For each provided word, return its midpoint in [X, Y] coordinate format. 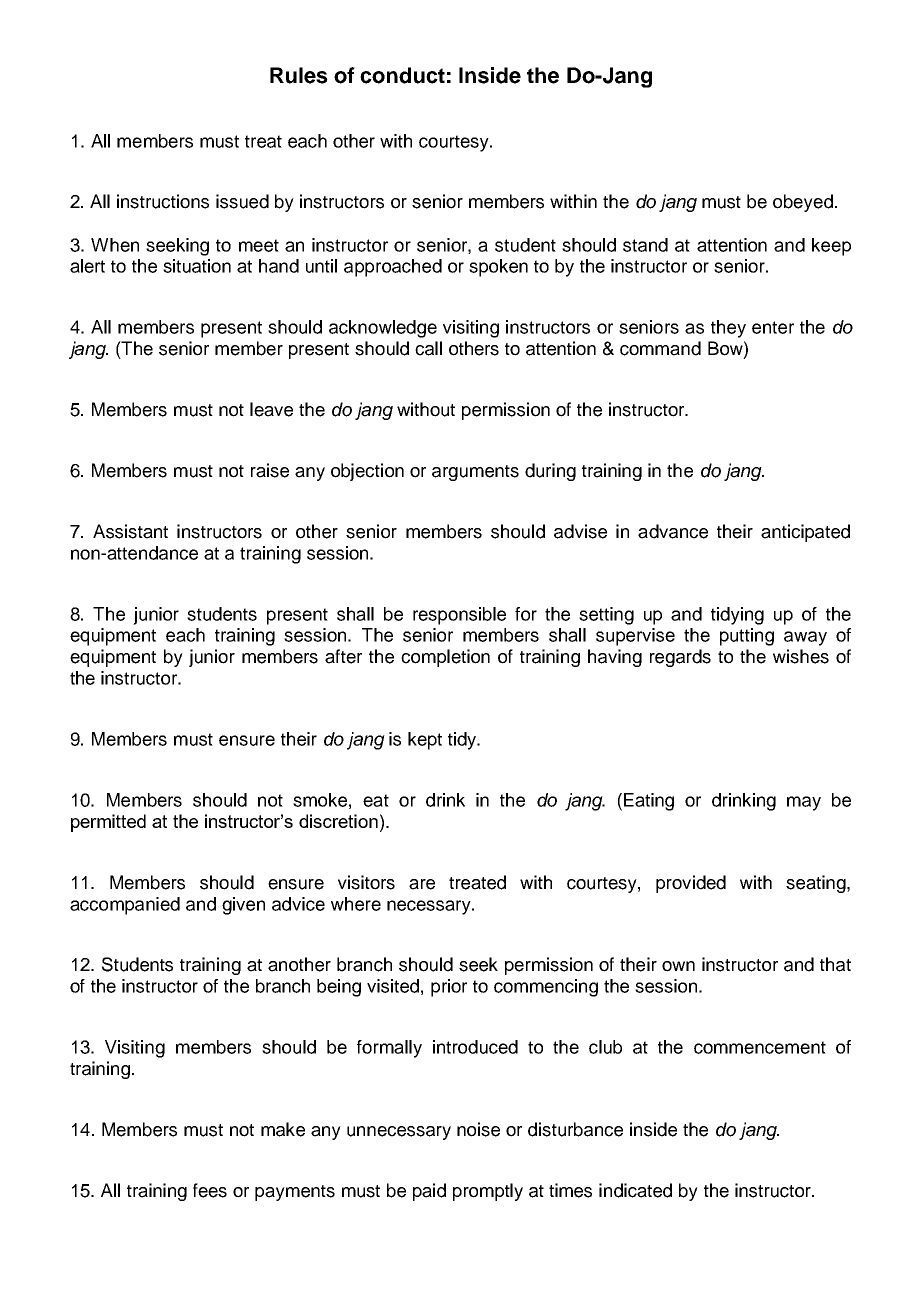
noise [478, 1129]
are [422, 884]
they [728, 329]
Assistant [130, 531]
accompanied [125, 906]
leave [271, 409]
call [428, 348]
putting [747, 637]
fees [210, 1190]
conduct [402, 75]
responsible [459, 616]
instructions [163, 201]
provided [691, 884]
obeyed [803, 203]
